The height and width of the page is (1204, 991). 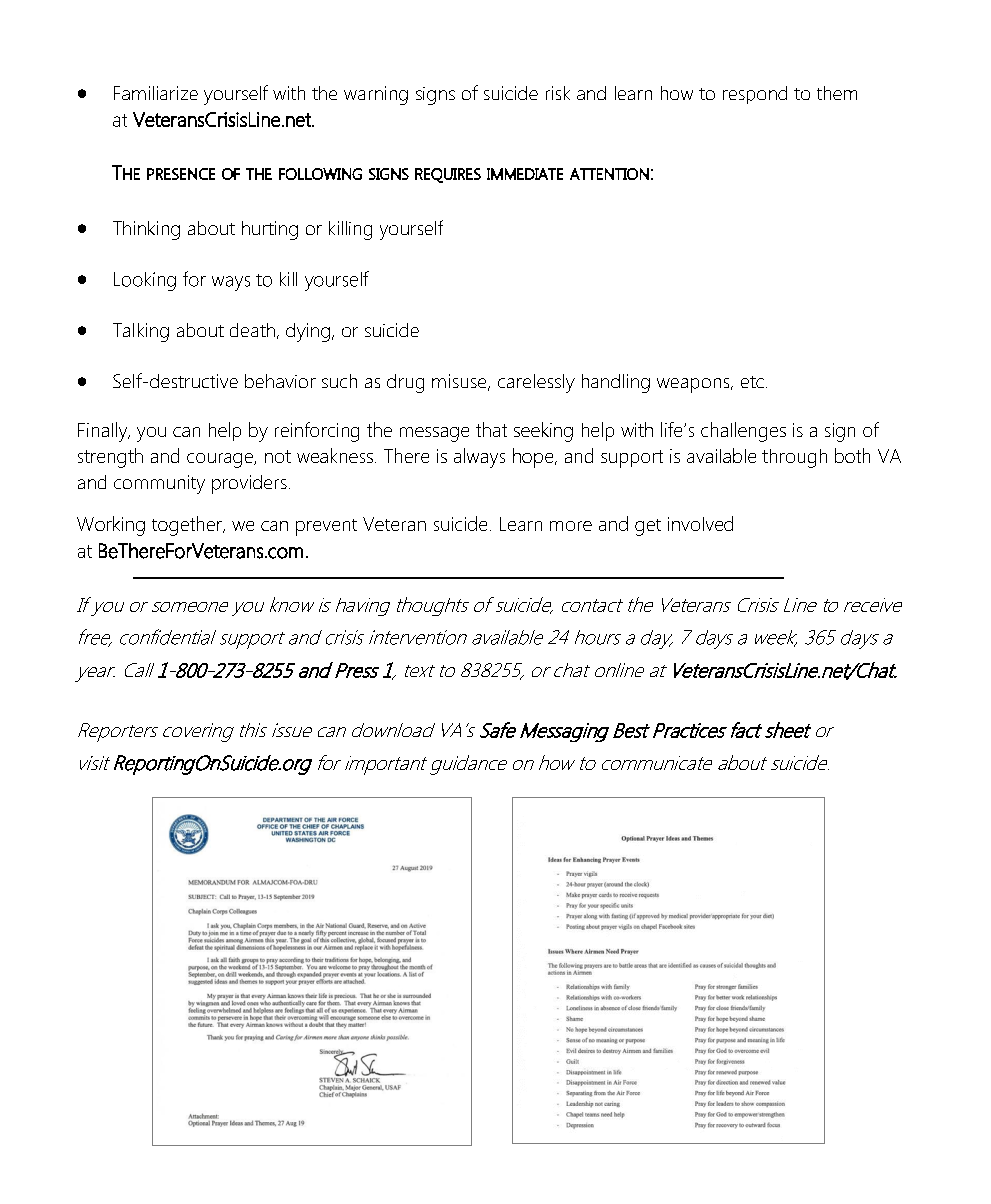 What do you see at coordinates (743, 432) in the page?
I see `challenges` at bounding box center [743, 432].
